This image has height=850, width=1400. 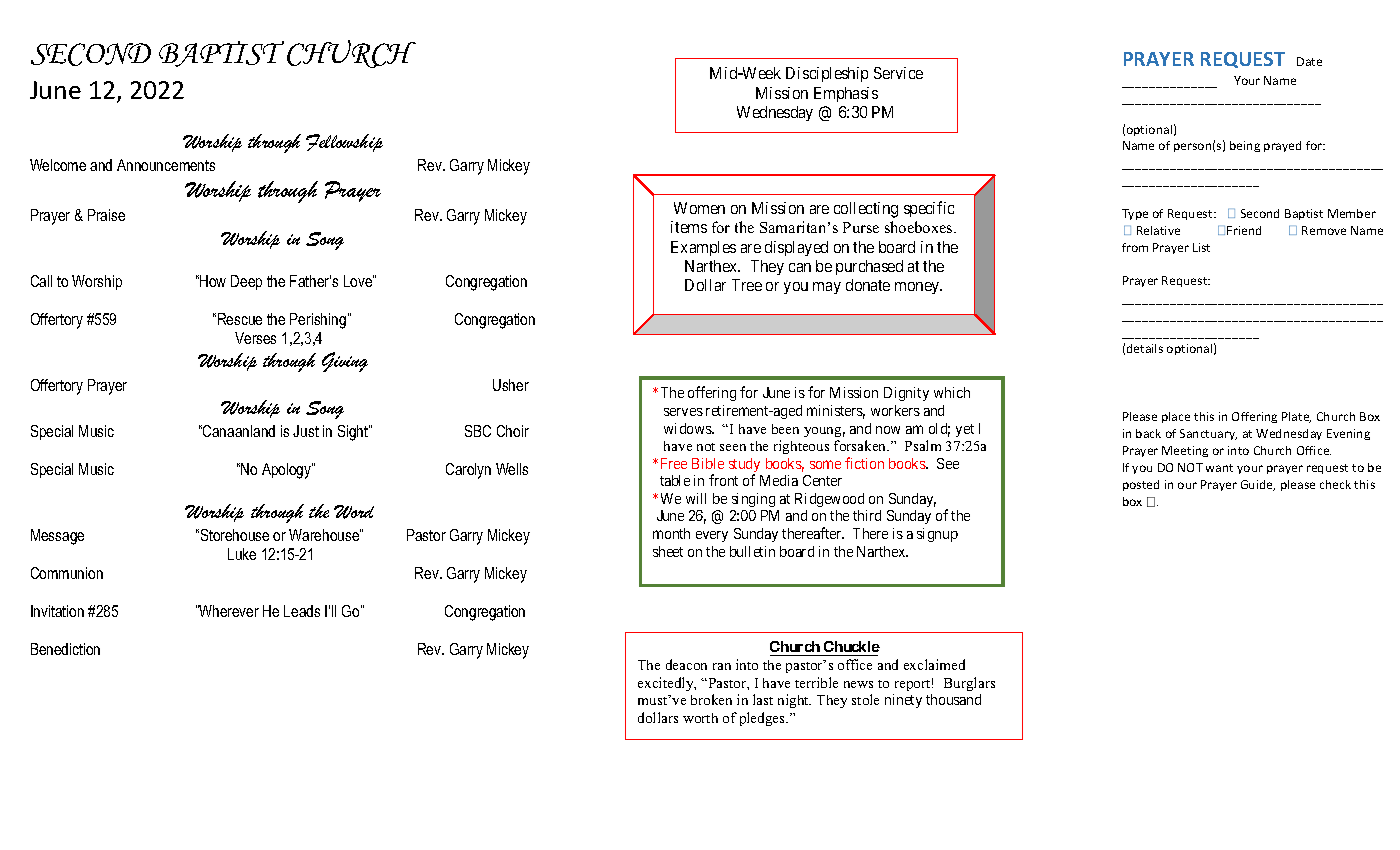 I want to click on Date, so click(x=1309, y=61).
